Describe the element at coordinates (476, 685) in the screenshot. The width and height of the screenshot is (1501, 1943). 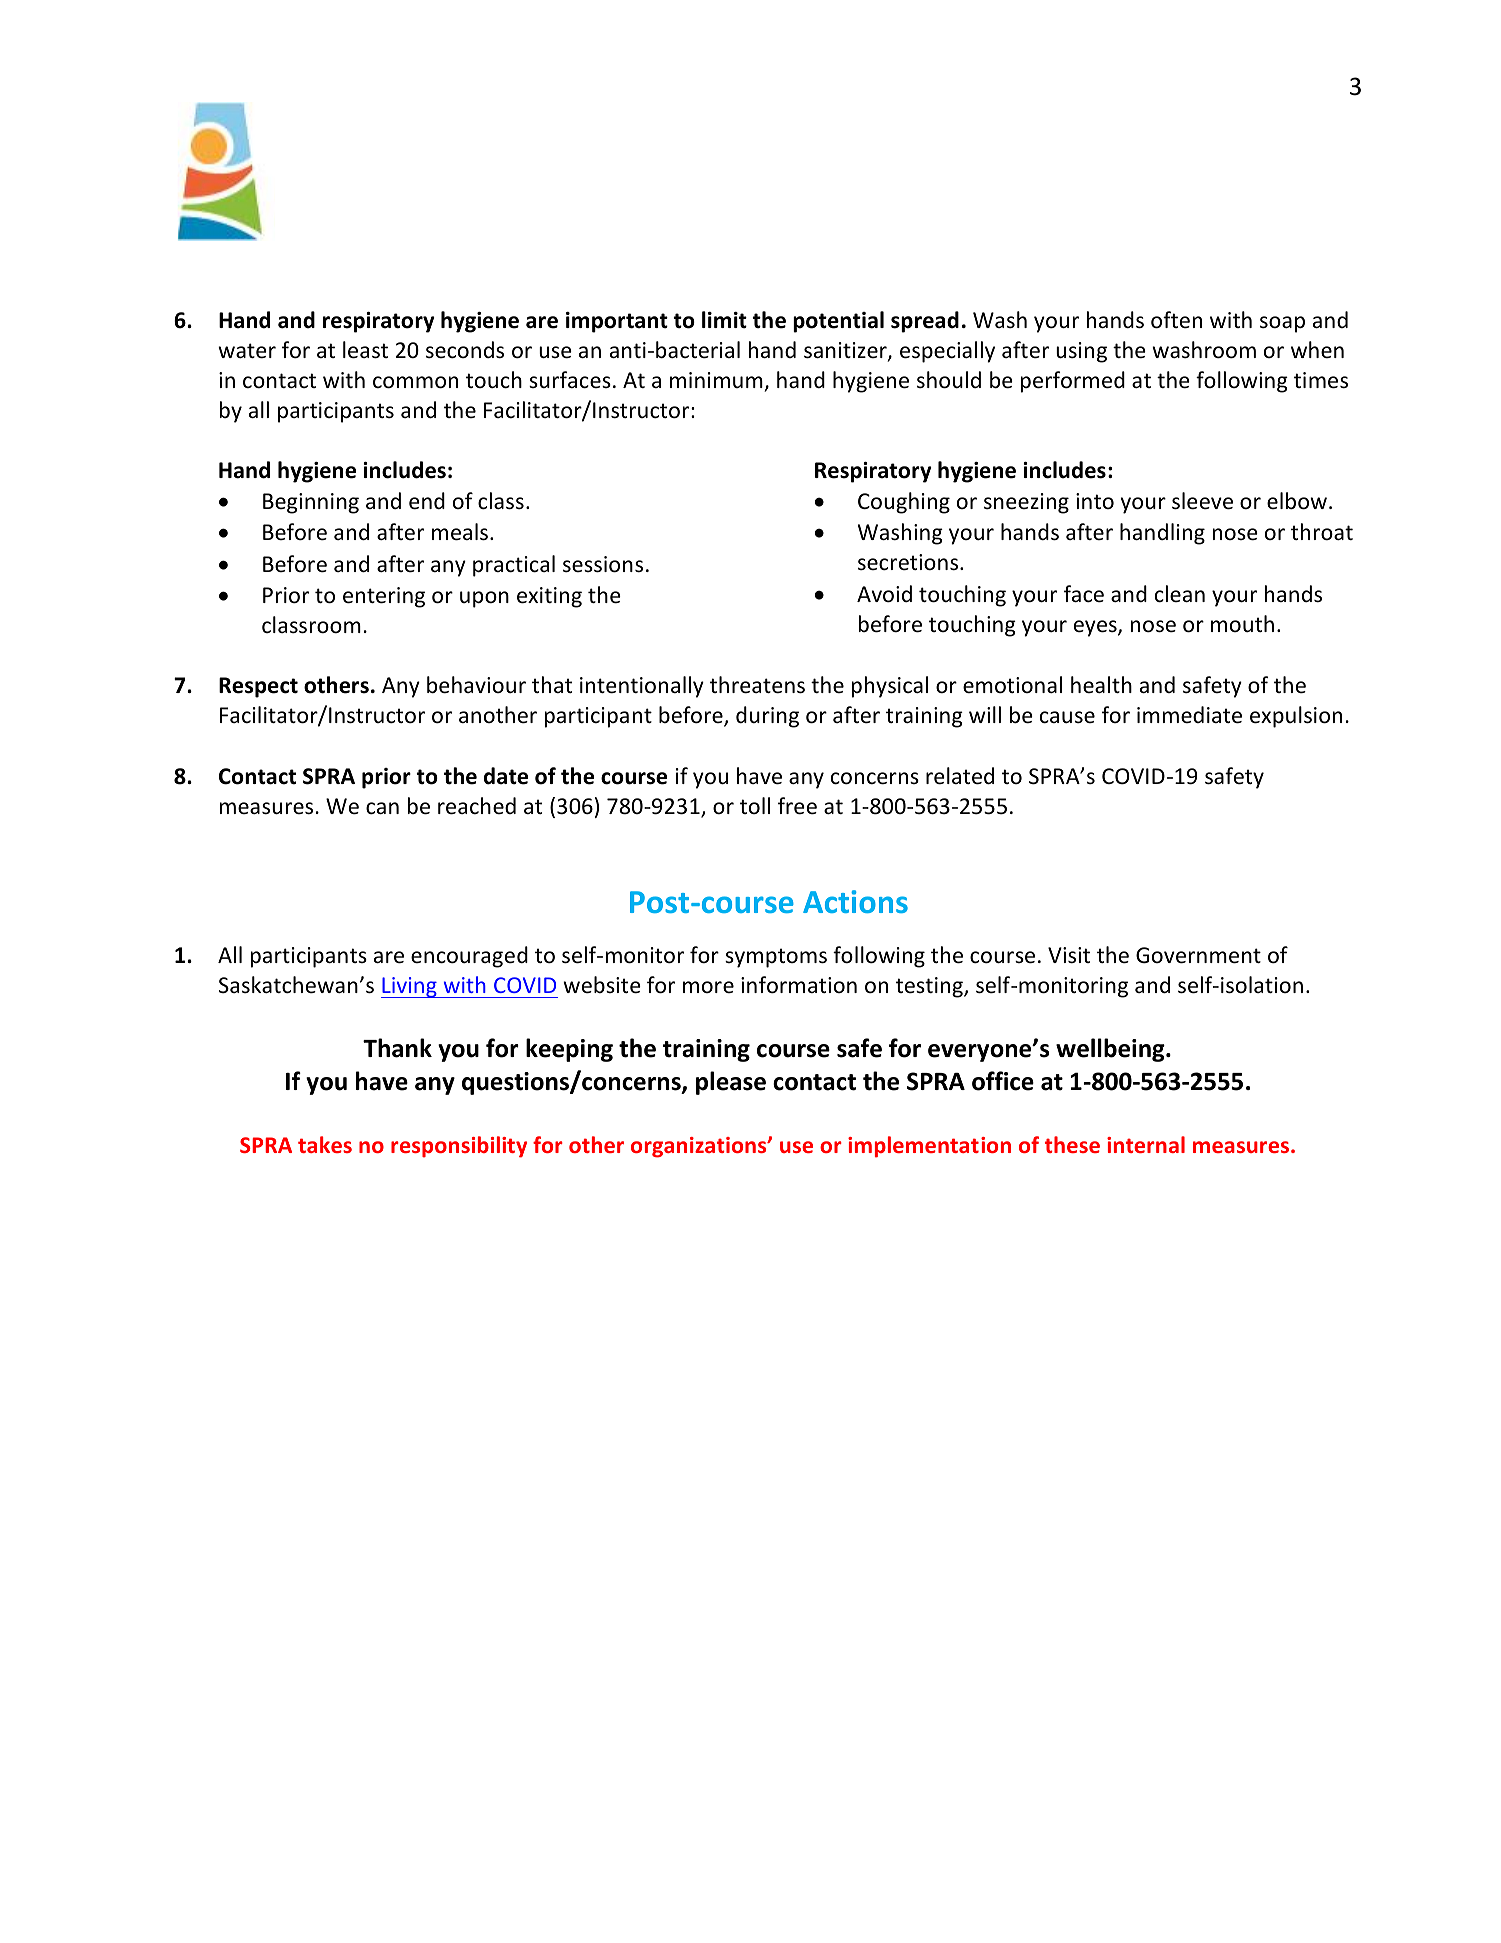
I see `behaviour` at that location.
